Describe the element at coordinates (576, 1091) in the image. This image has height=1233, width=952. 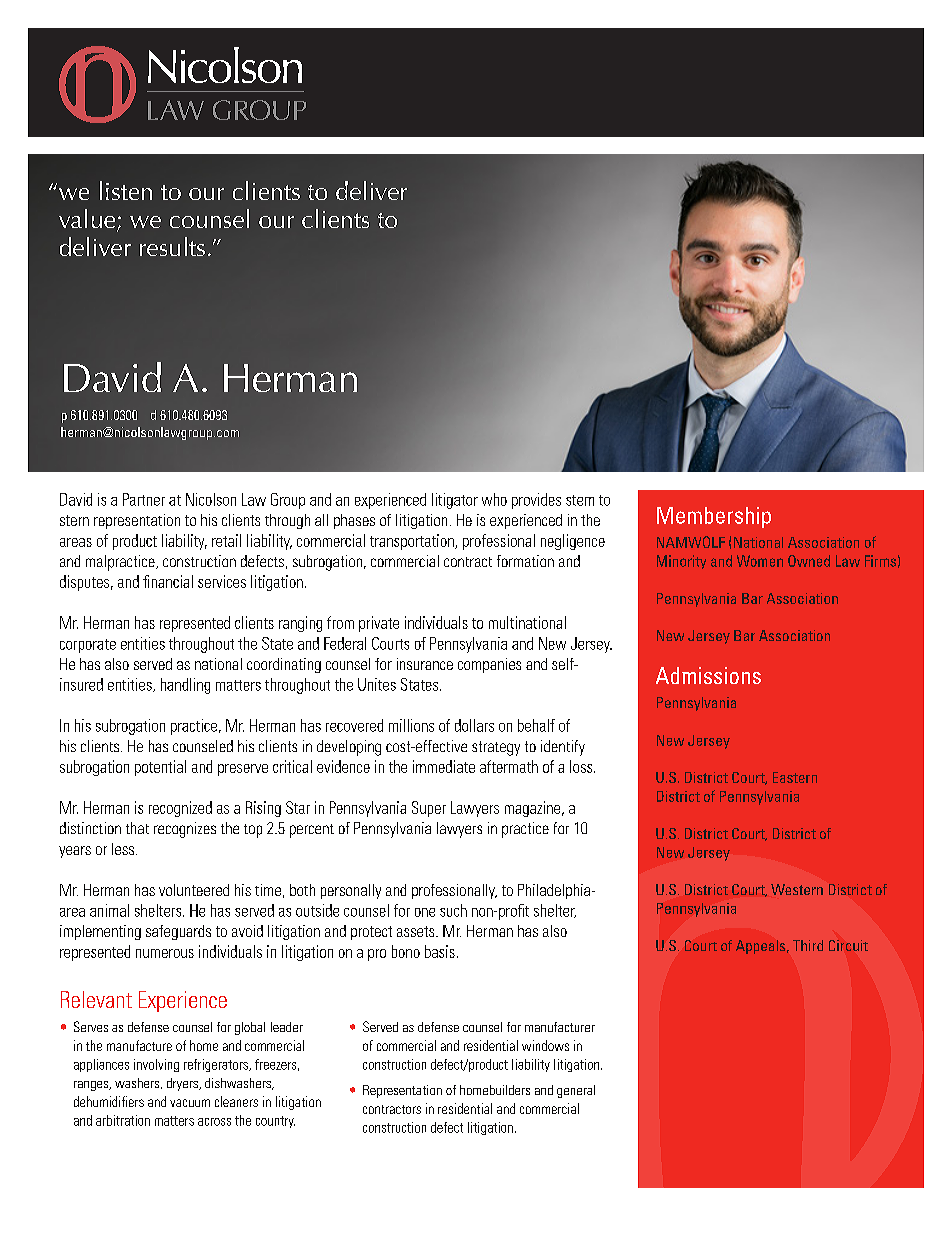
I see `general` at that location.
